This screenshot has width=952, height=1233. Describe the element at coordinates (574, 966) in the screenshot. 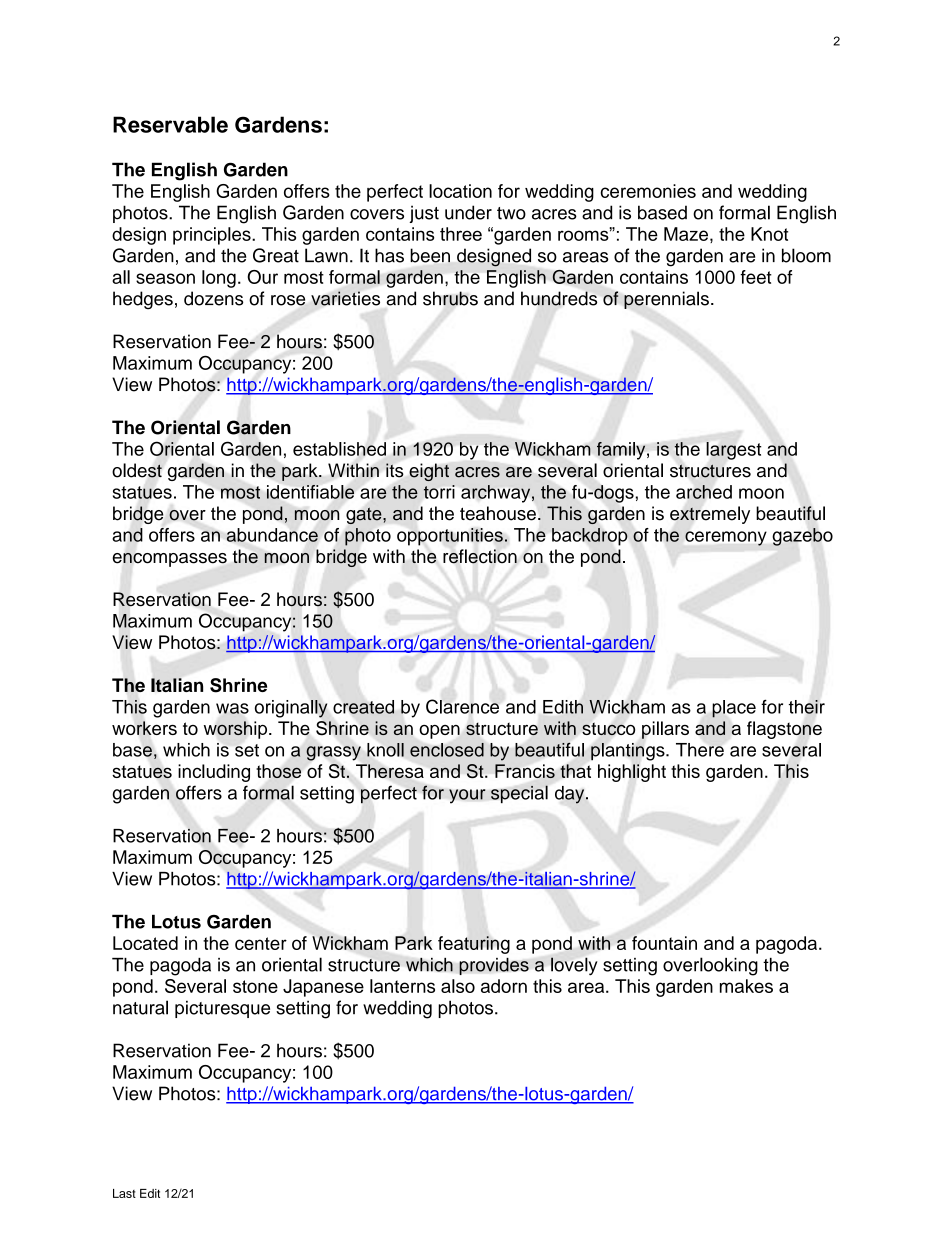

I see `lovely` at that location.
